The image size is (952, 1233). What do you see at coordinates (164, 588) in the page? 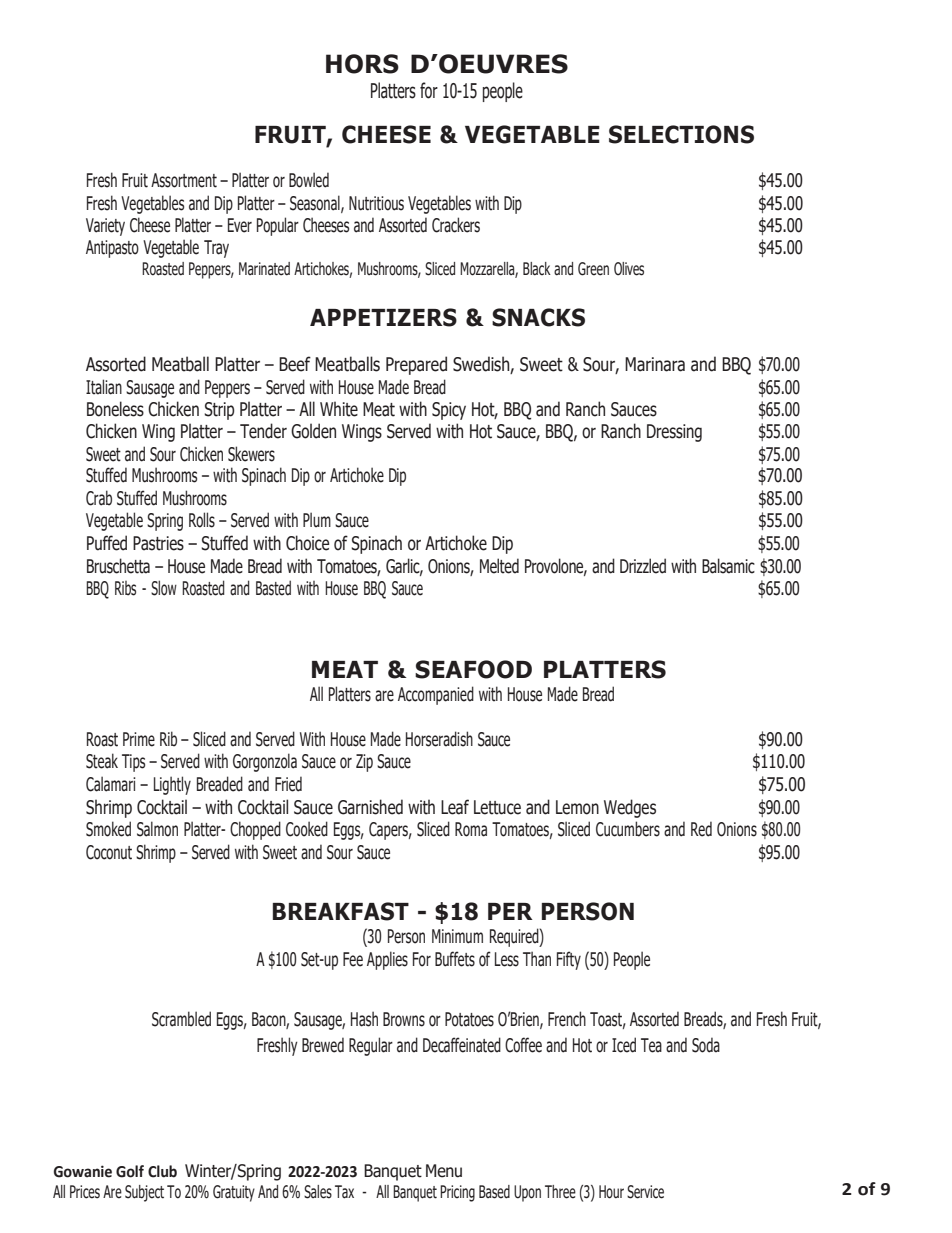
I see `Slow` at bounding box center [164, 588].
